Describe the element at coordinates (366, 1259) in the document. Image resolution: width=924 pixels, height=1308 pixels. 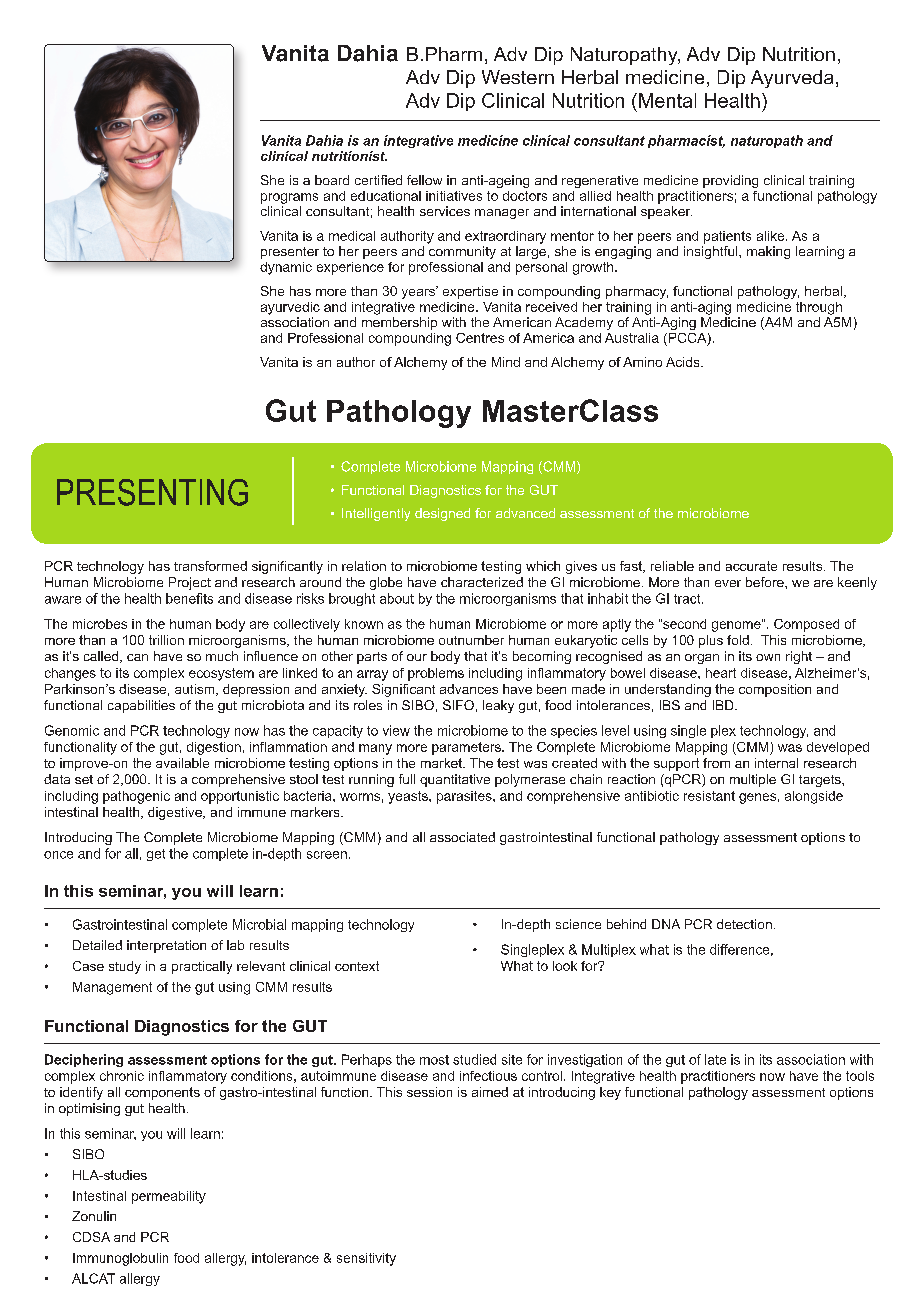
I see `sensitivity` at that location.
